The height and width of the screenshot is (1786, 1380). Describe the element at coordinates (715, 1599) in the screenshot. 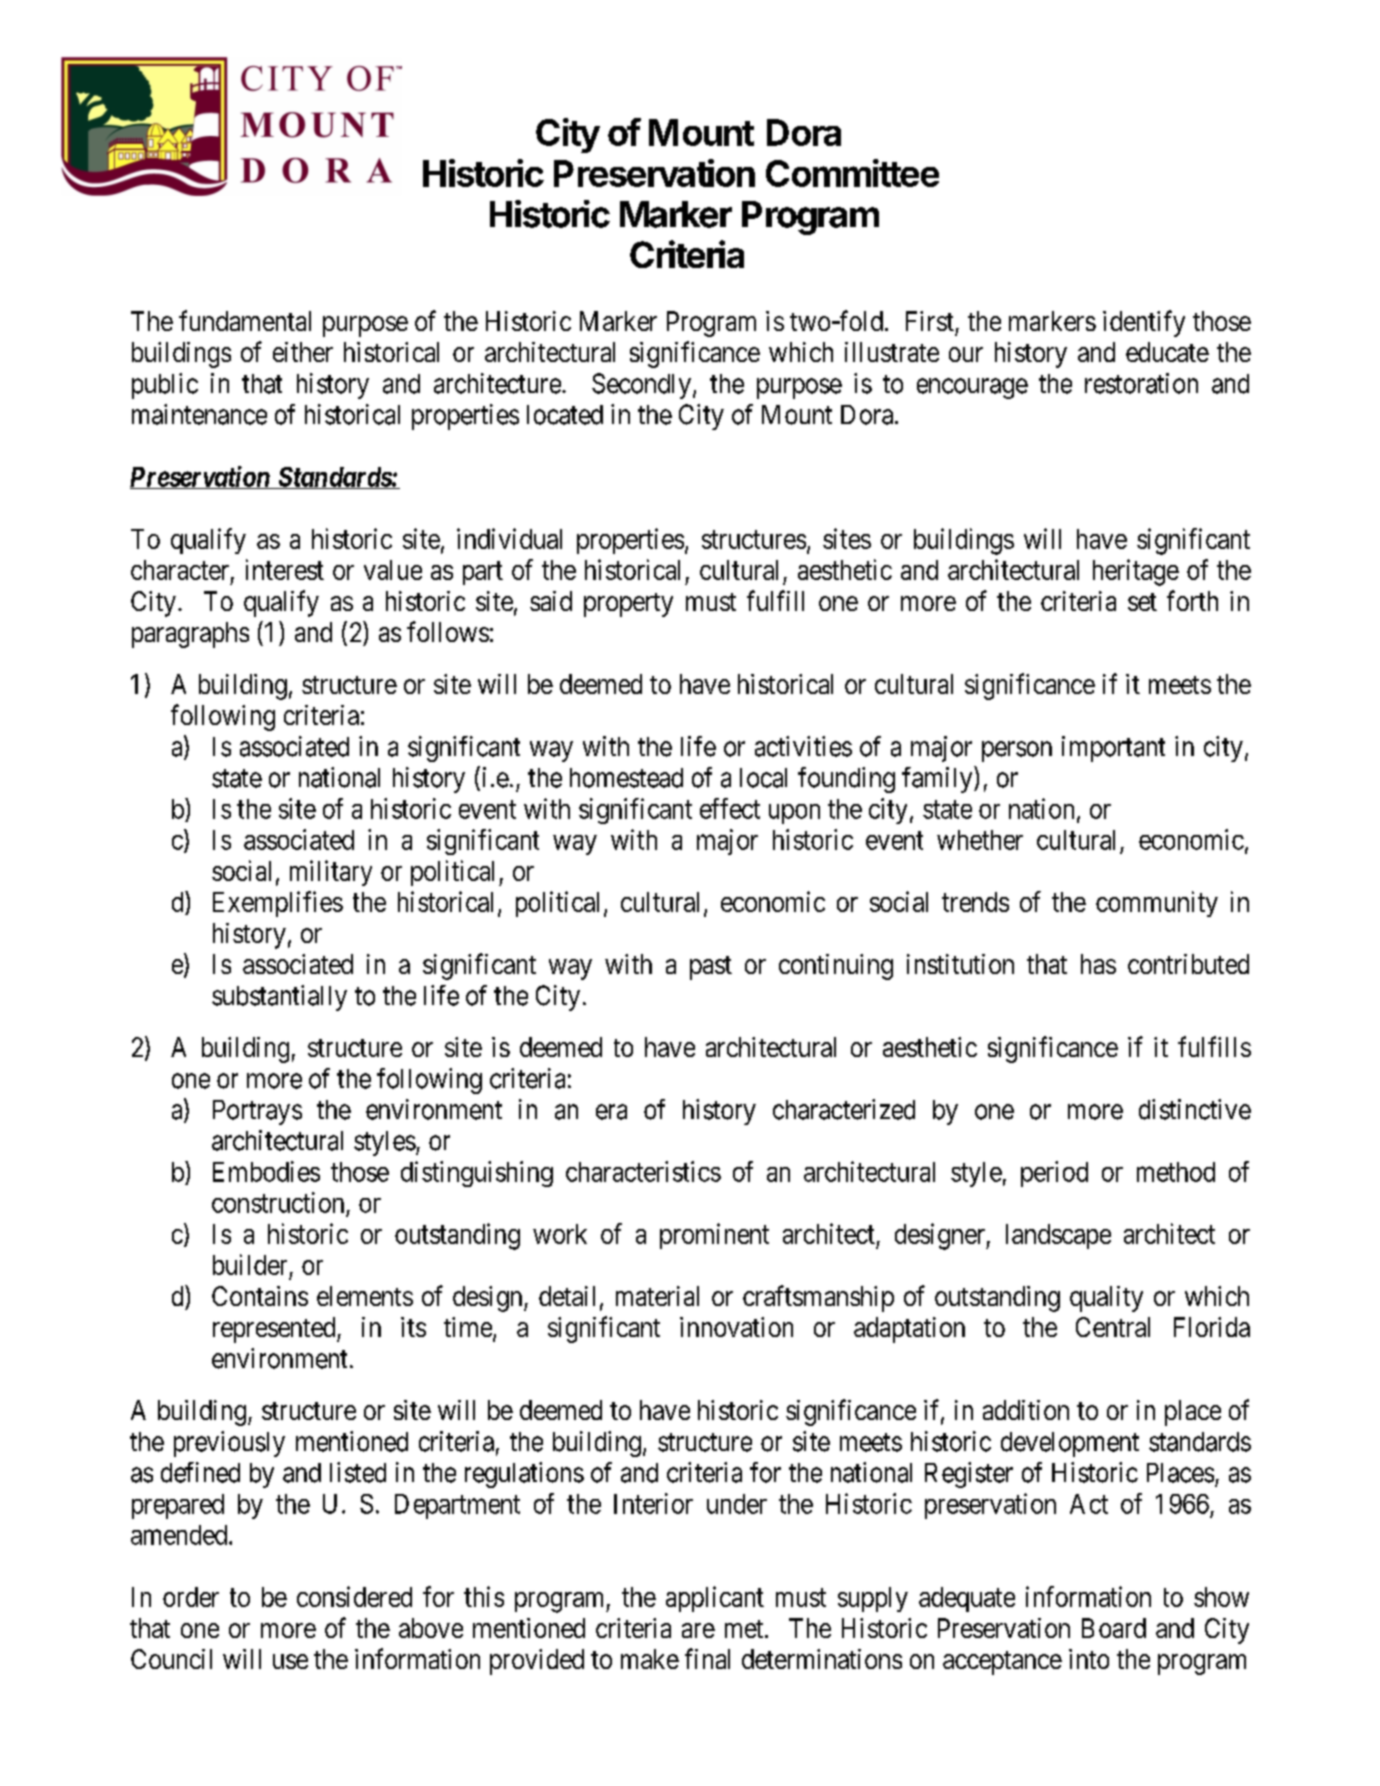

I see `applicant` at that location.
